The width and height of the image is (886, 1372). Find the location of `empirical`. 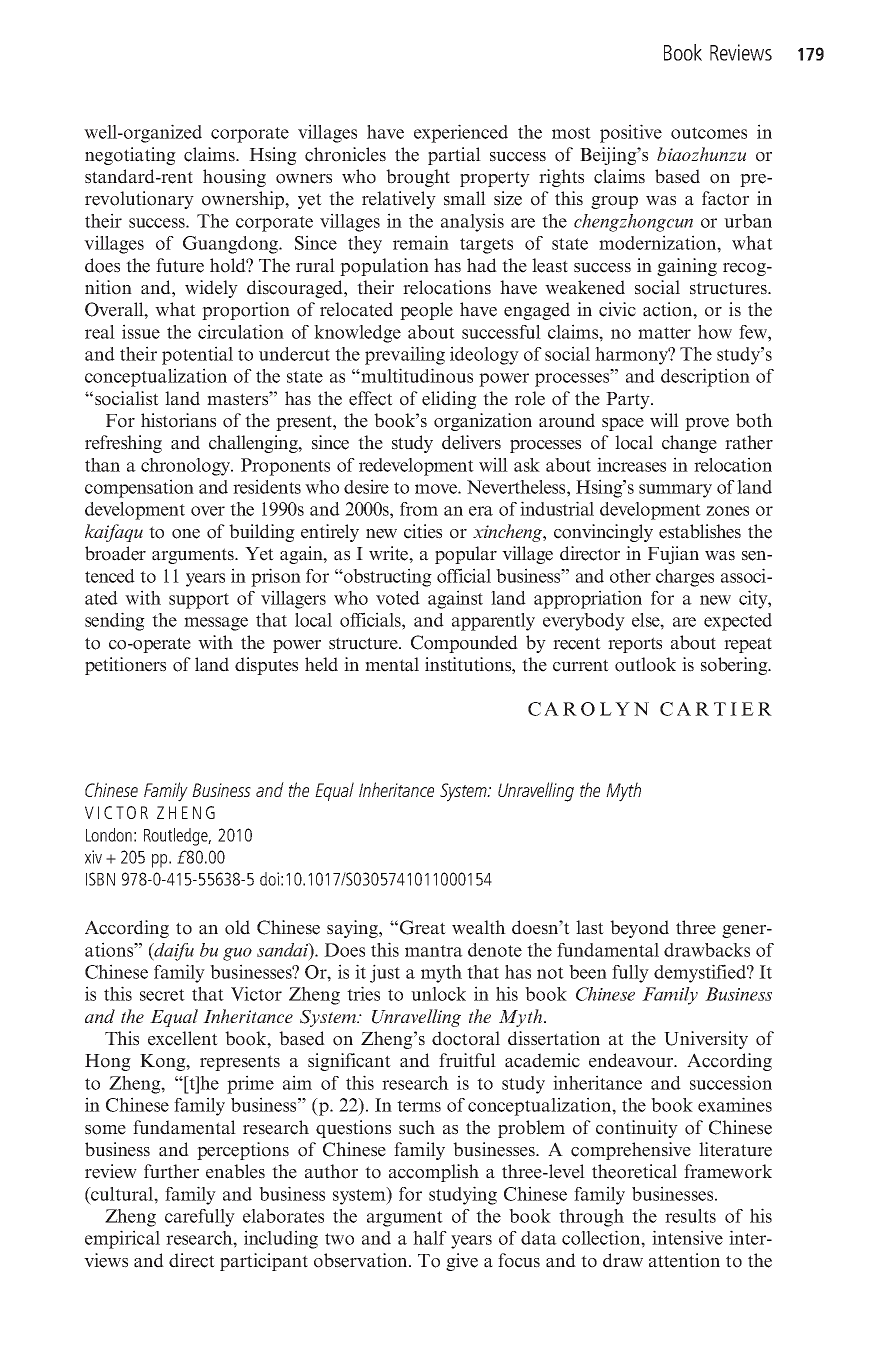

empirical is located at coordinates (122, 1239).
